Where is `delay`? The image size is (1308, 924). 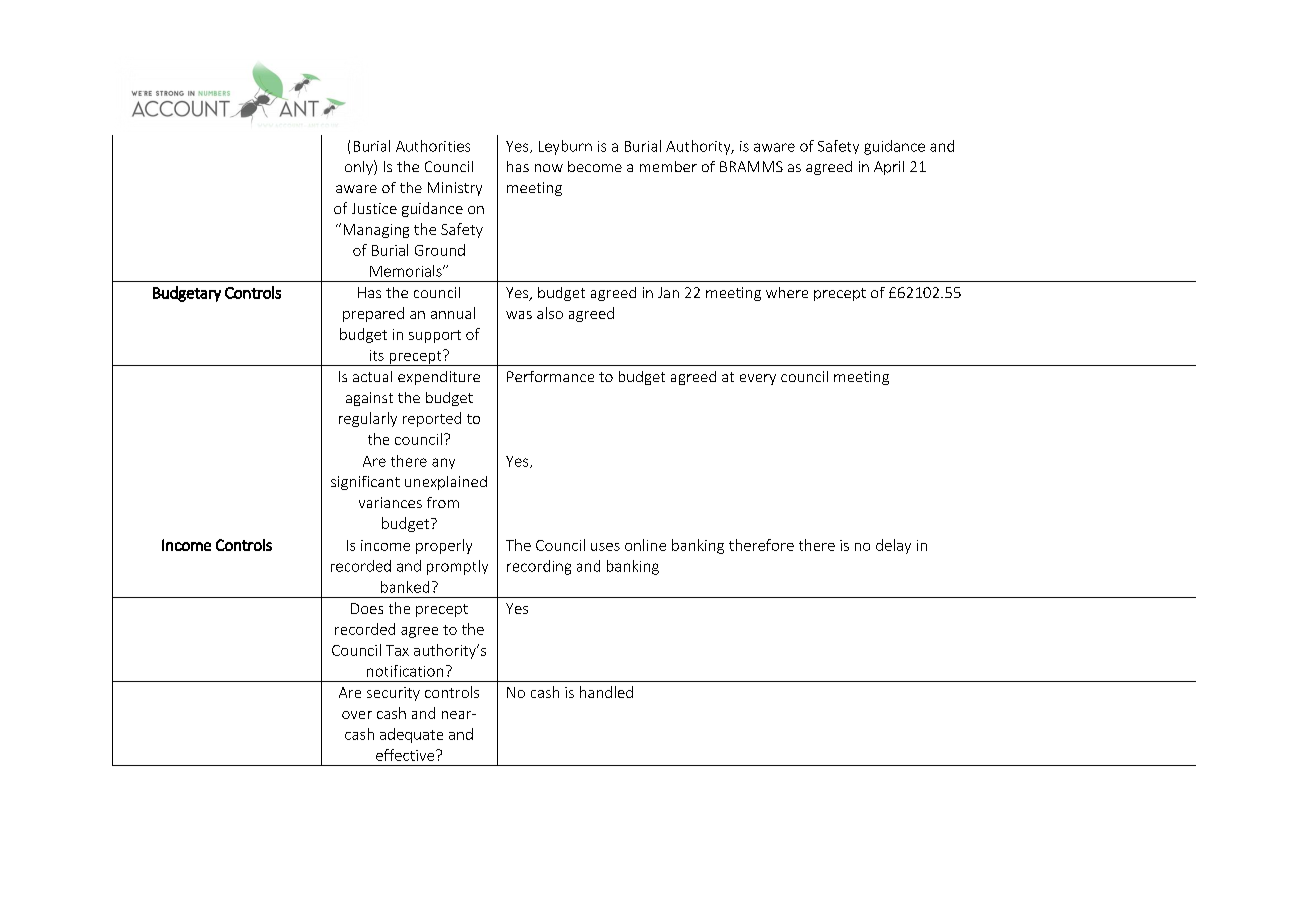
delay is located at coordinates (893, 546).
